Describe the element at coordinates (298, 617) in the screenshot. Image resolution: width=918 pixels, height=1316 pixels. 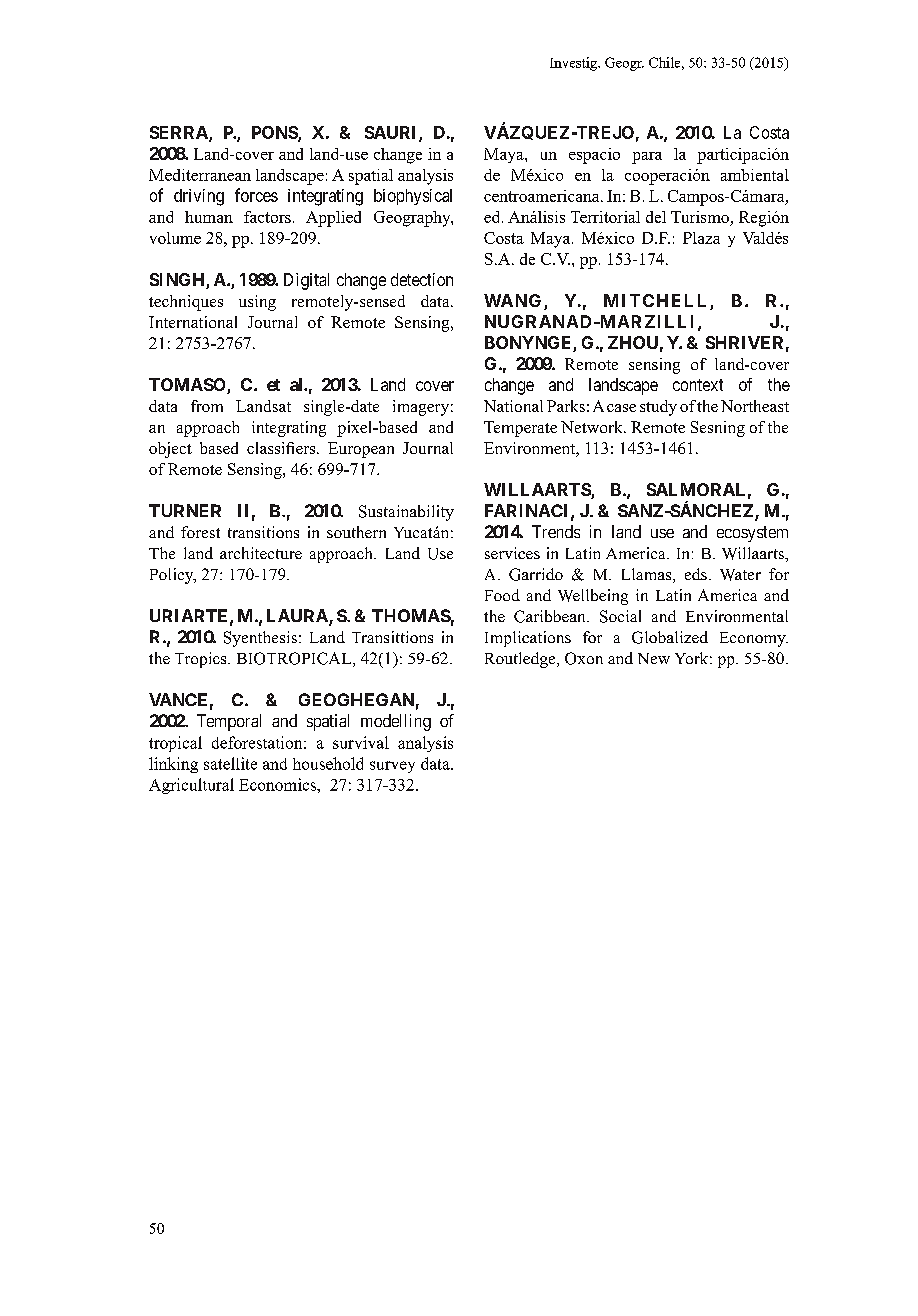
I see `LAURA` at that location.
